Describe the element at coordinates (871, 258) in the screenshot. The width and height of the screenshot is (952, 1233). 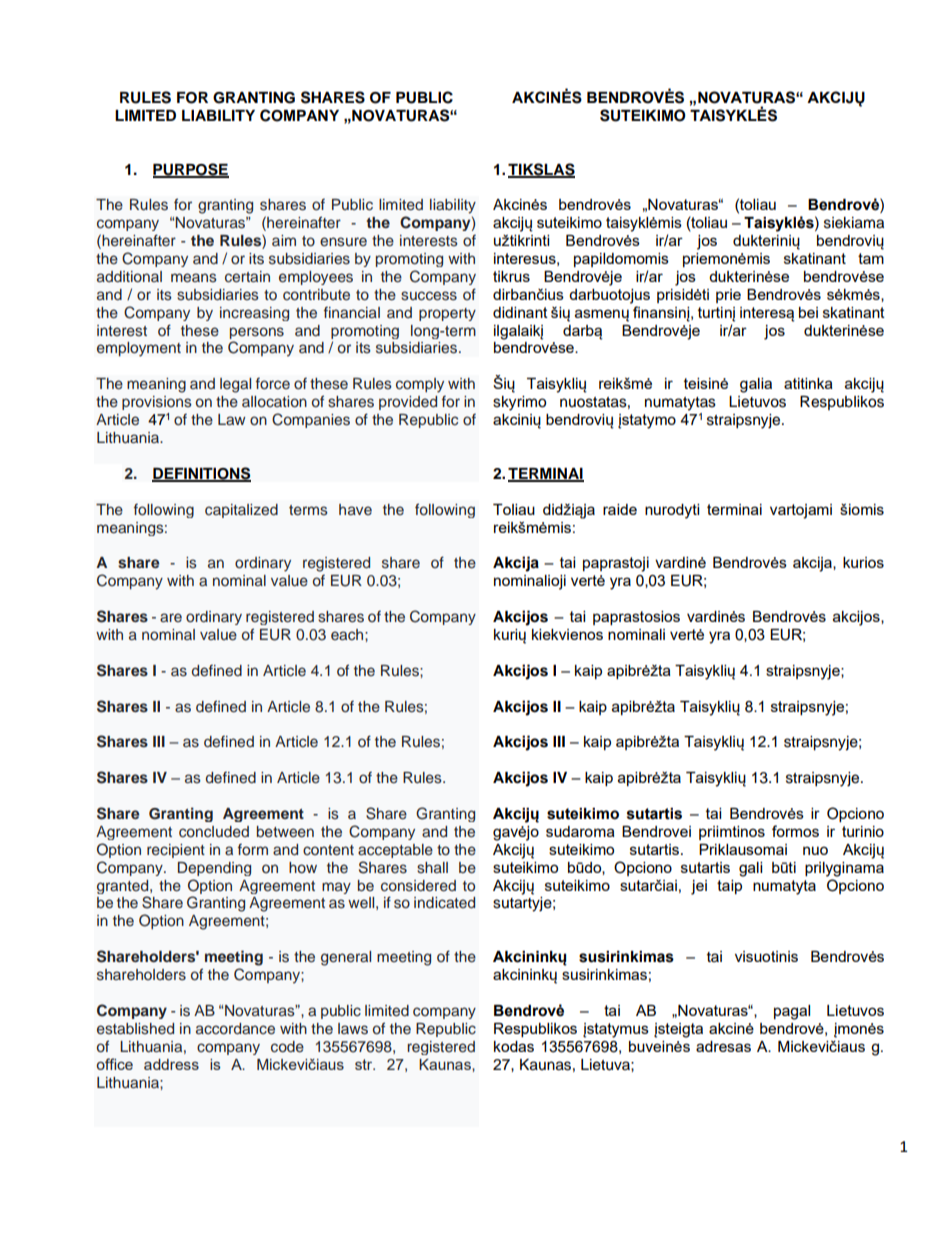
I see `tam` at that location.
